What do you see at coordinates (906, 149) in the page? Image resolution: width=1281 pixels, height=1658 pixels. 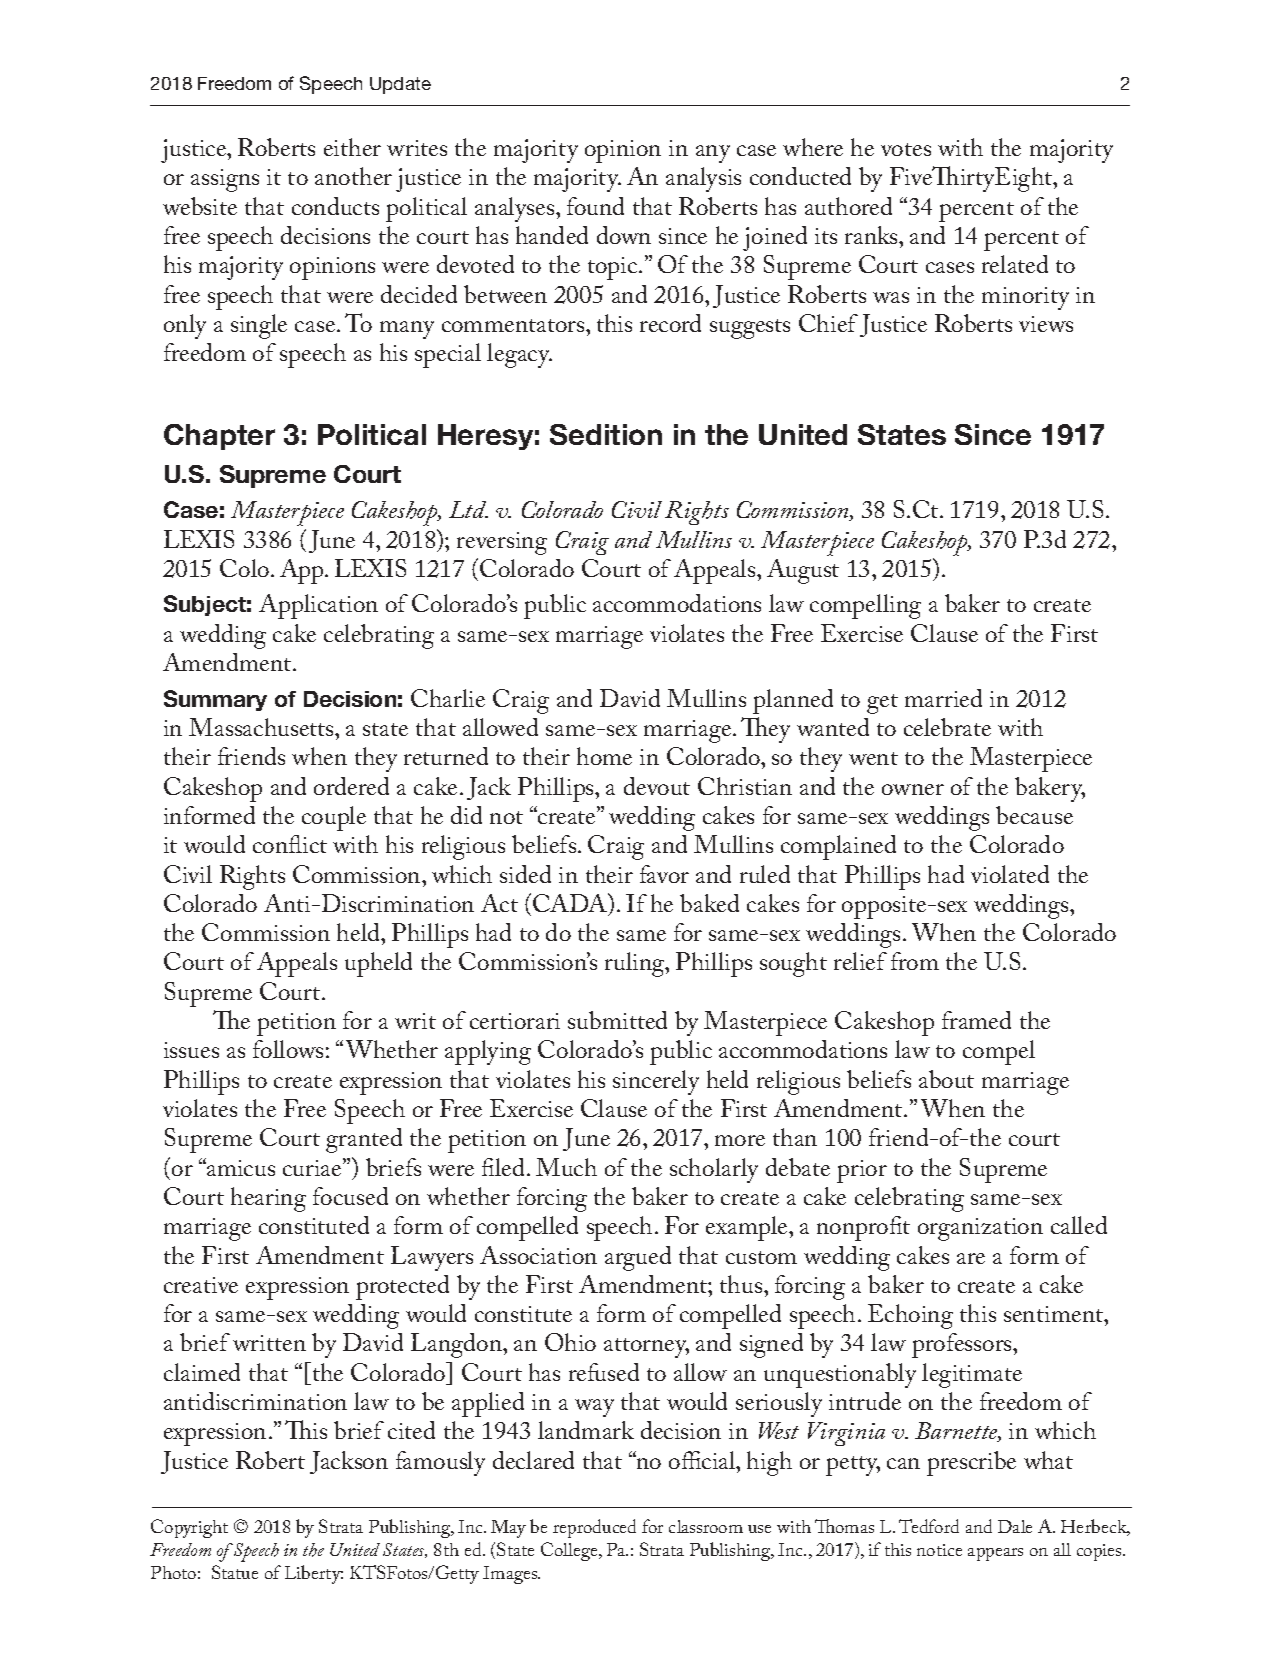 I see `votes` at bounding box center [906, 149].
